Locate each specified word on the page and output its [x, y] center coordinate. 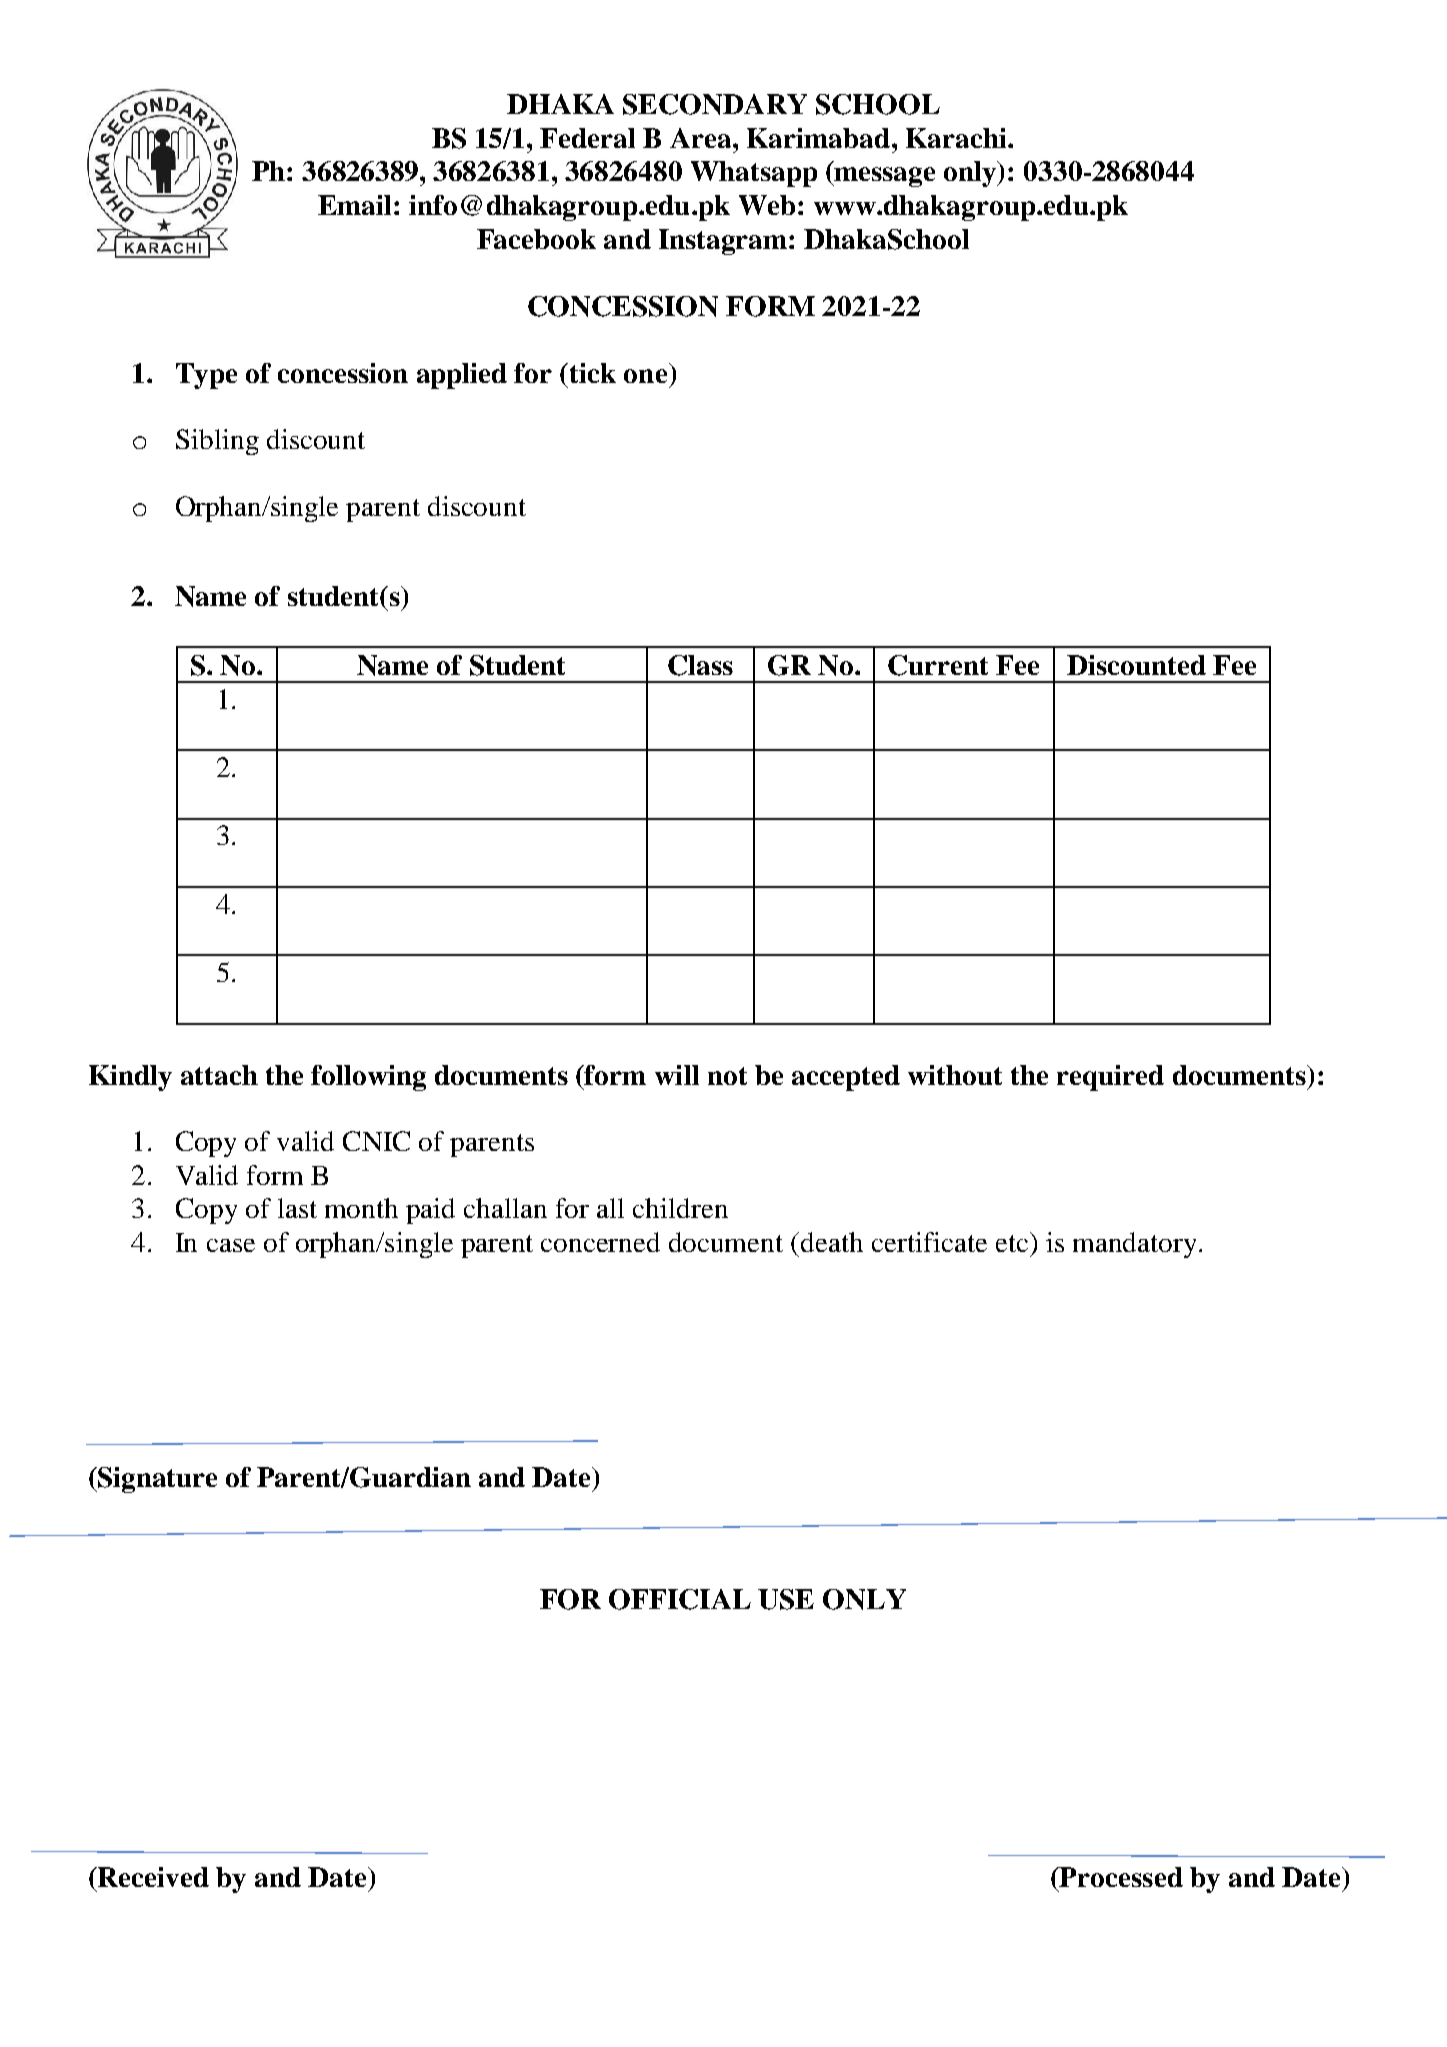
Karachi [957, 138]
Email [354, 205]
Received [152, 1877]
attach [219, 1075]
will [677, 1075]
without [955, 1075]
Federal [587, 138]
